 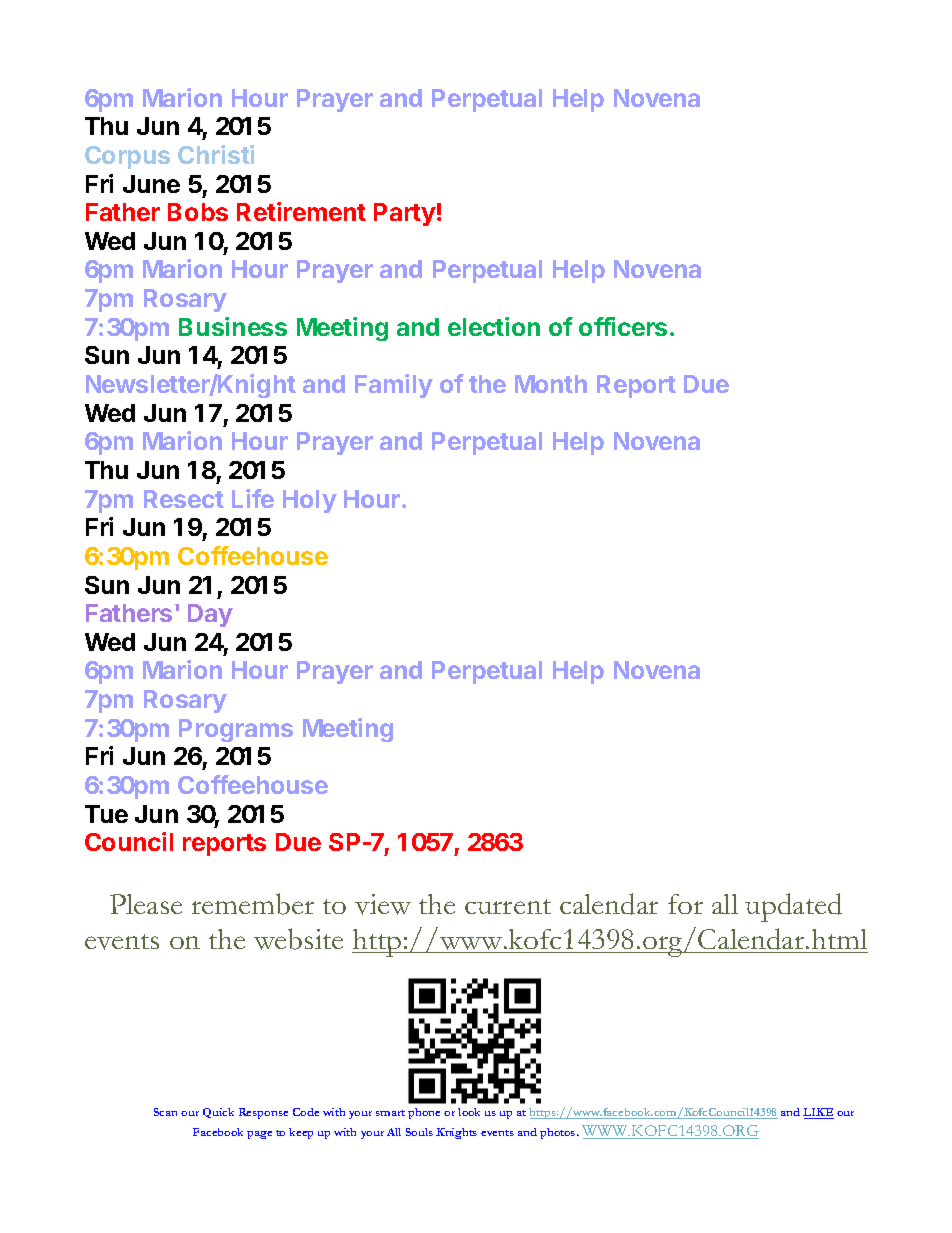 What do you see at coordinates (494, 326) in the document?
I see `election` at bounding box center [494, 326].
